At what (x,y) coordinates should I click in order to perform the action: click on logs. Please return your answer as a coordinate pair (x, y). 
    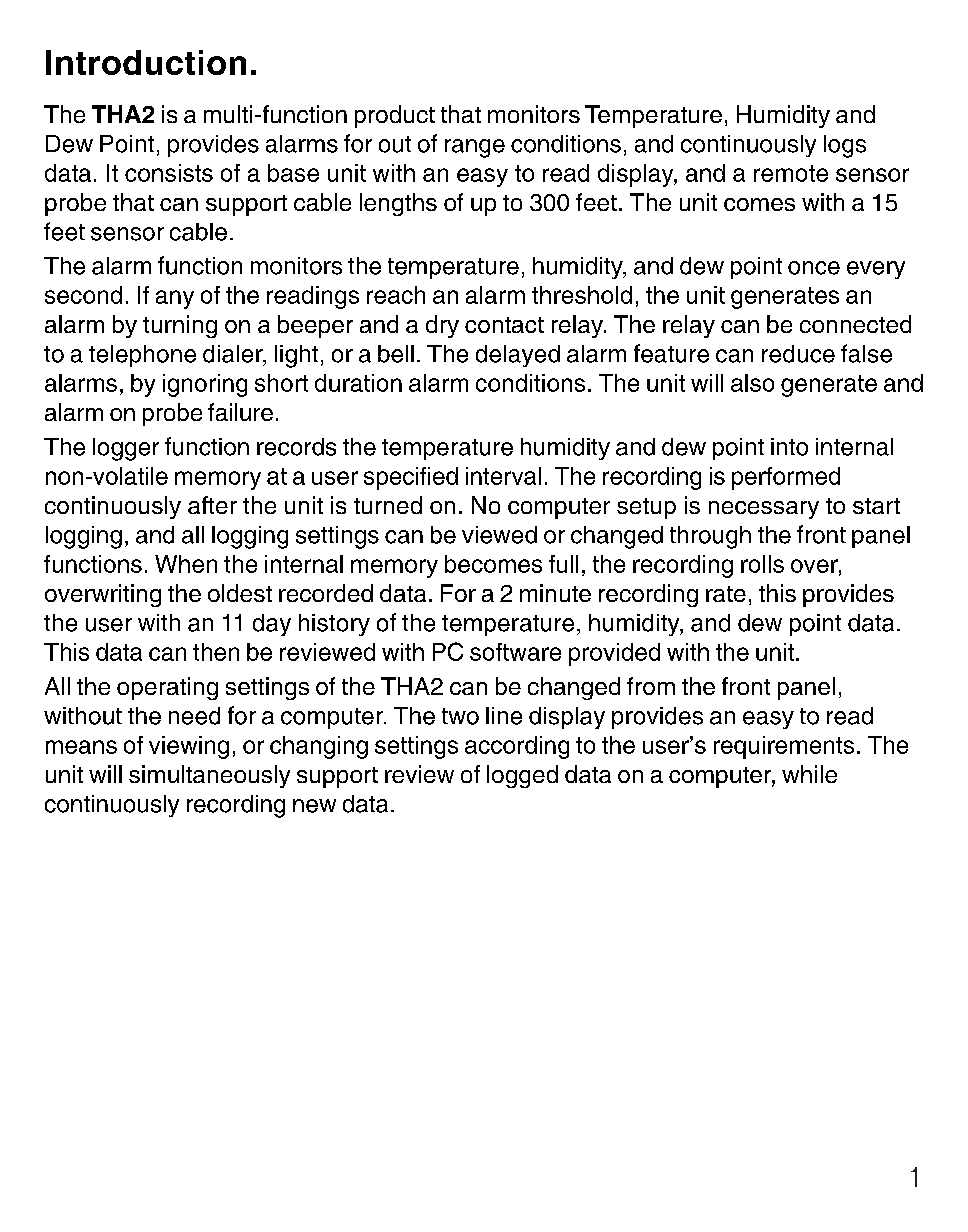
    Looking at the image, I should click on (845, 146).
